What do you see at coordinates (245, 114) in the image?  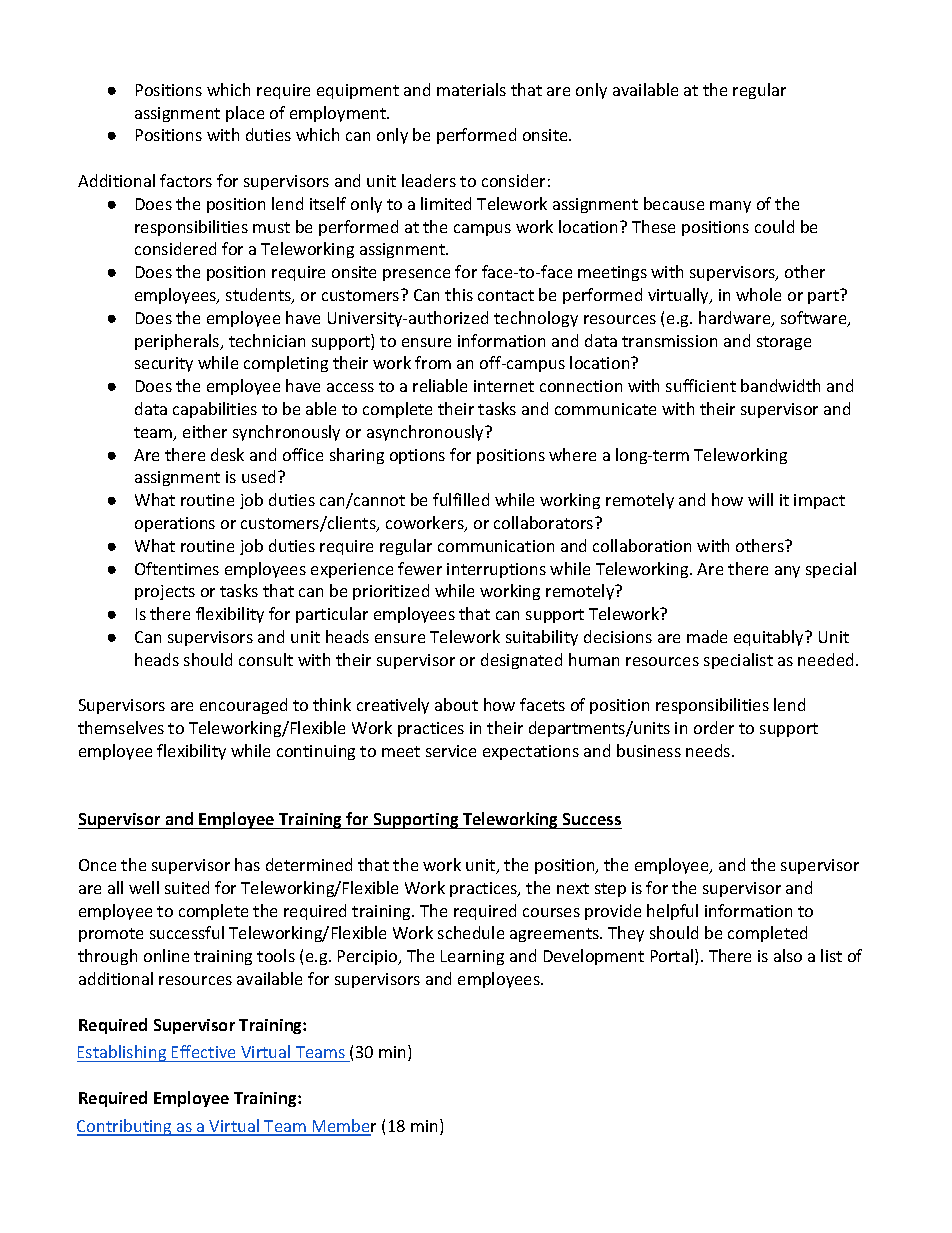 I see `place` at bounding box center [245, 114].
